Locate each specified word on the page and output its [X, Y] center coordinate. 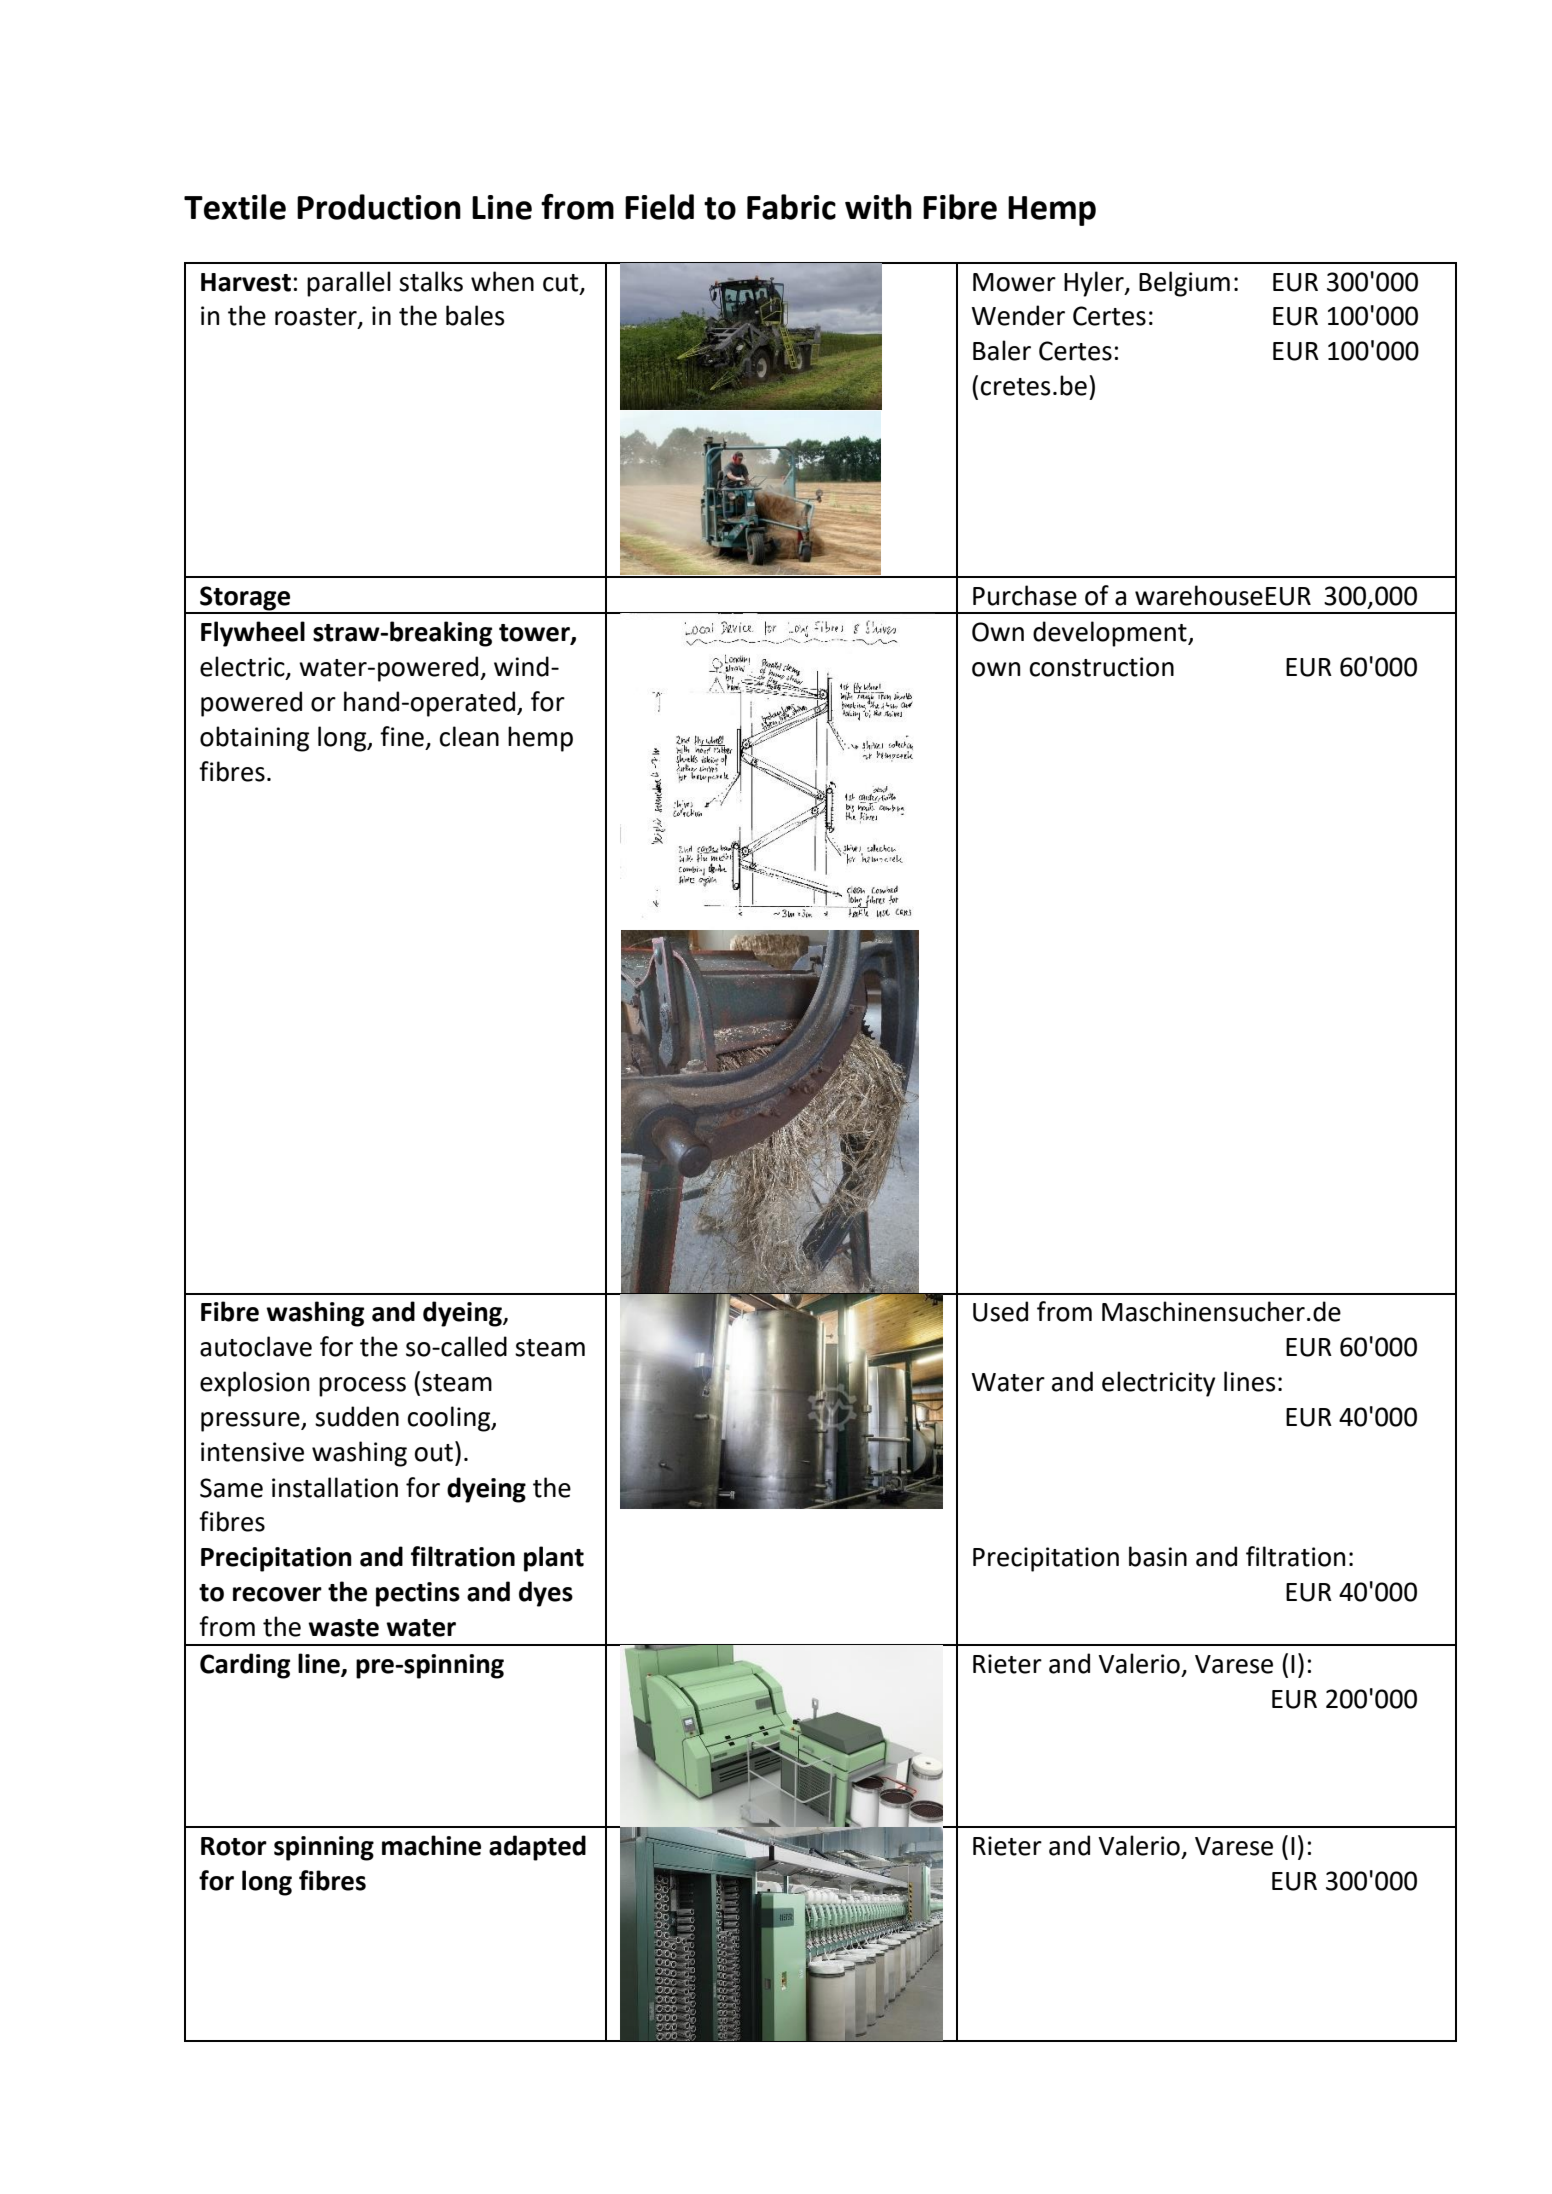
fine [402, 736]
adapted [537, 1848]
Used [1000, 1311]
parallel [349, 284]
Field [659, 207]
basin [1158, 1556]
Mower [1014, 282]
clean [469, 736]
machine [431, 1845]
